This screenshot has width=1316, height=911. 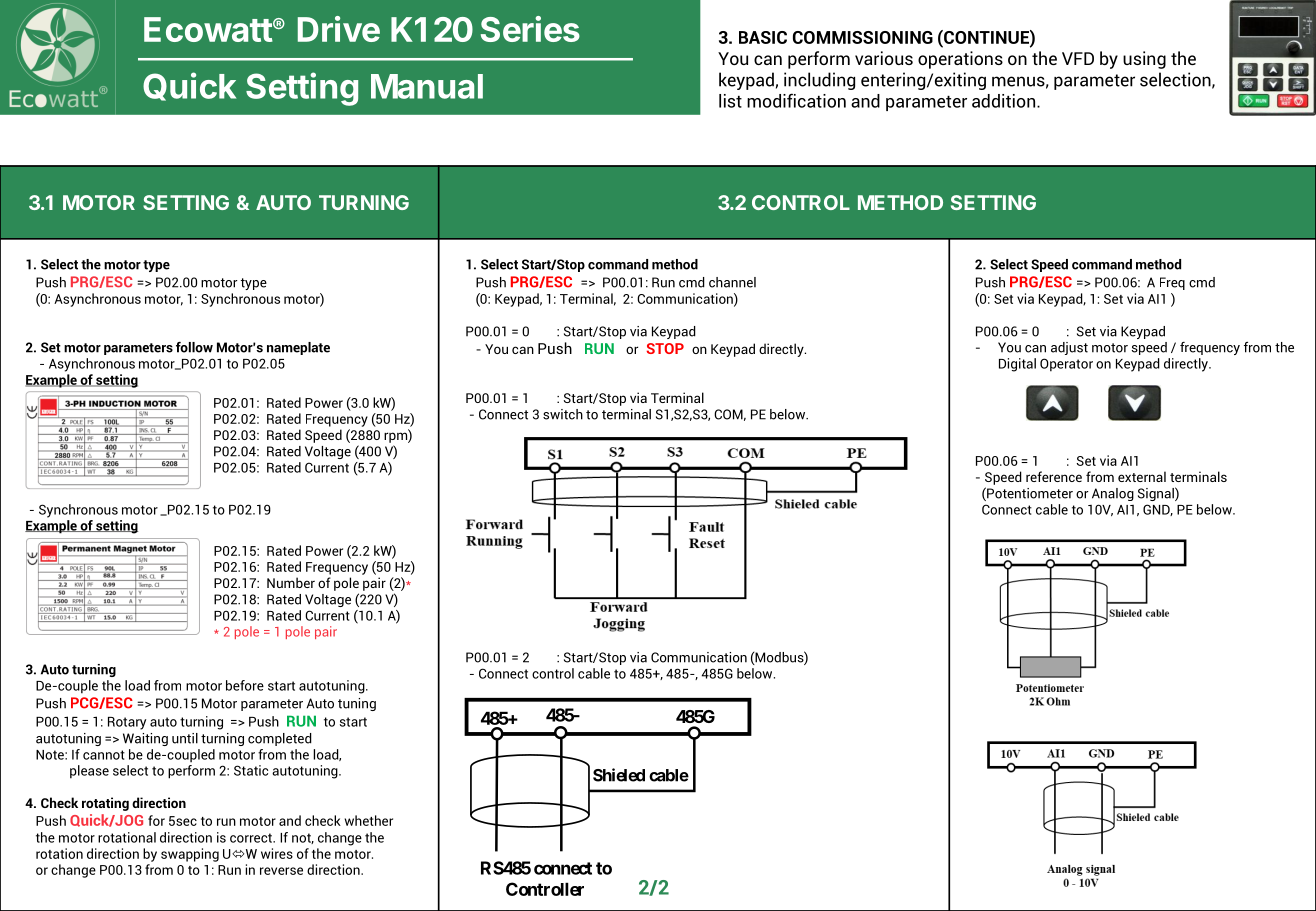 What do you see at coordinates (190, 855) in the screenshot?
I see `swapping` at bounding box center [190, 855].
